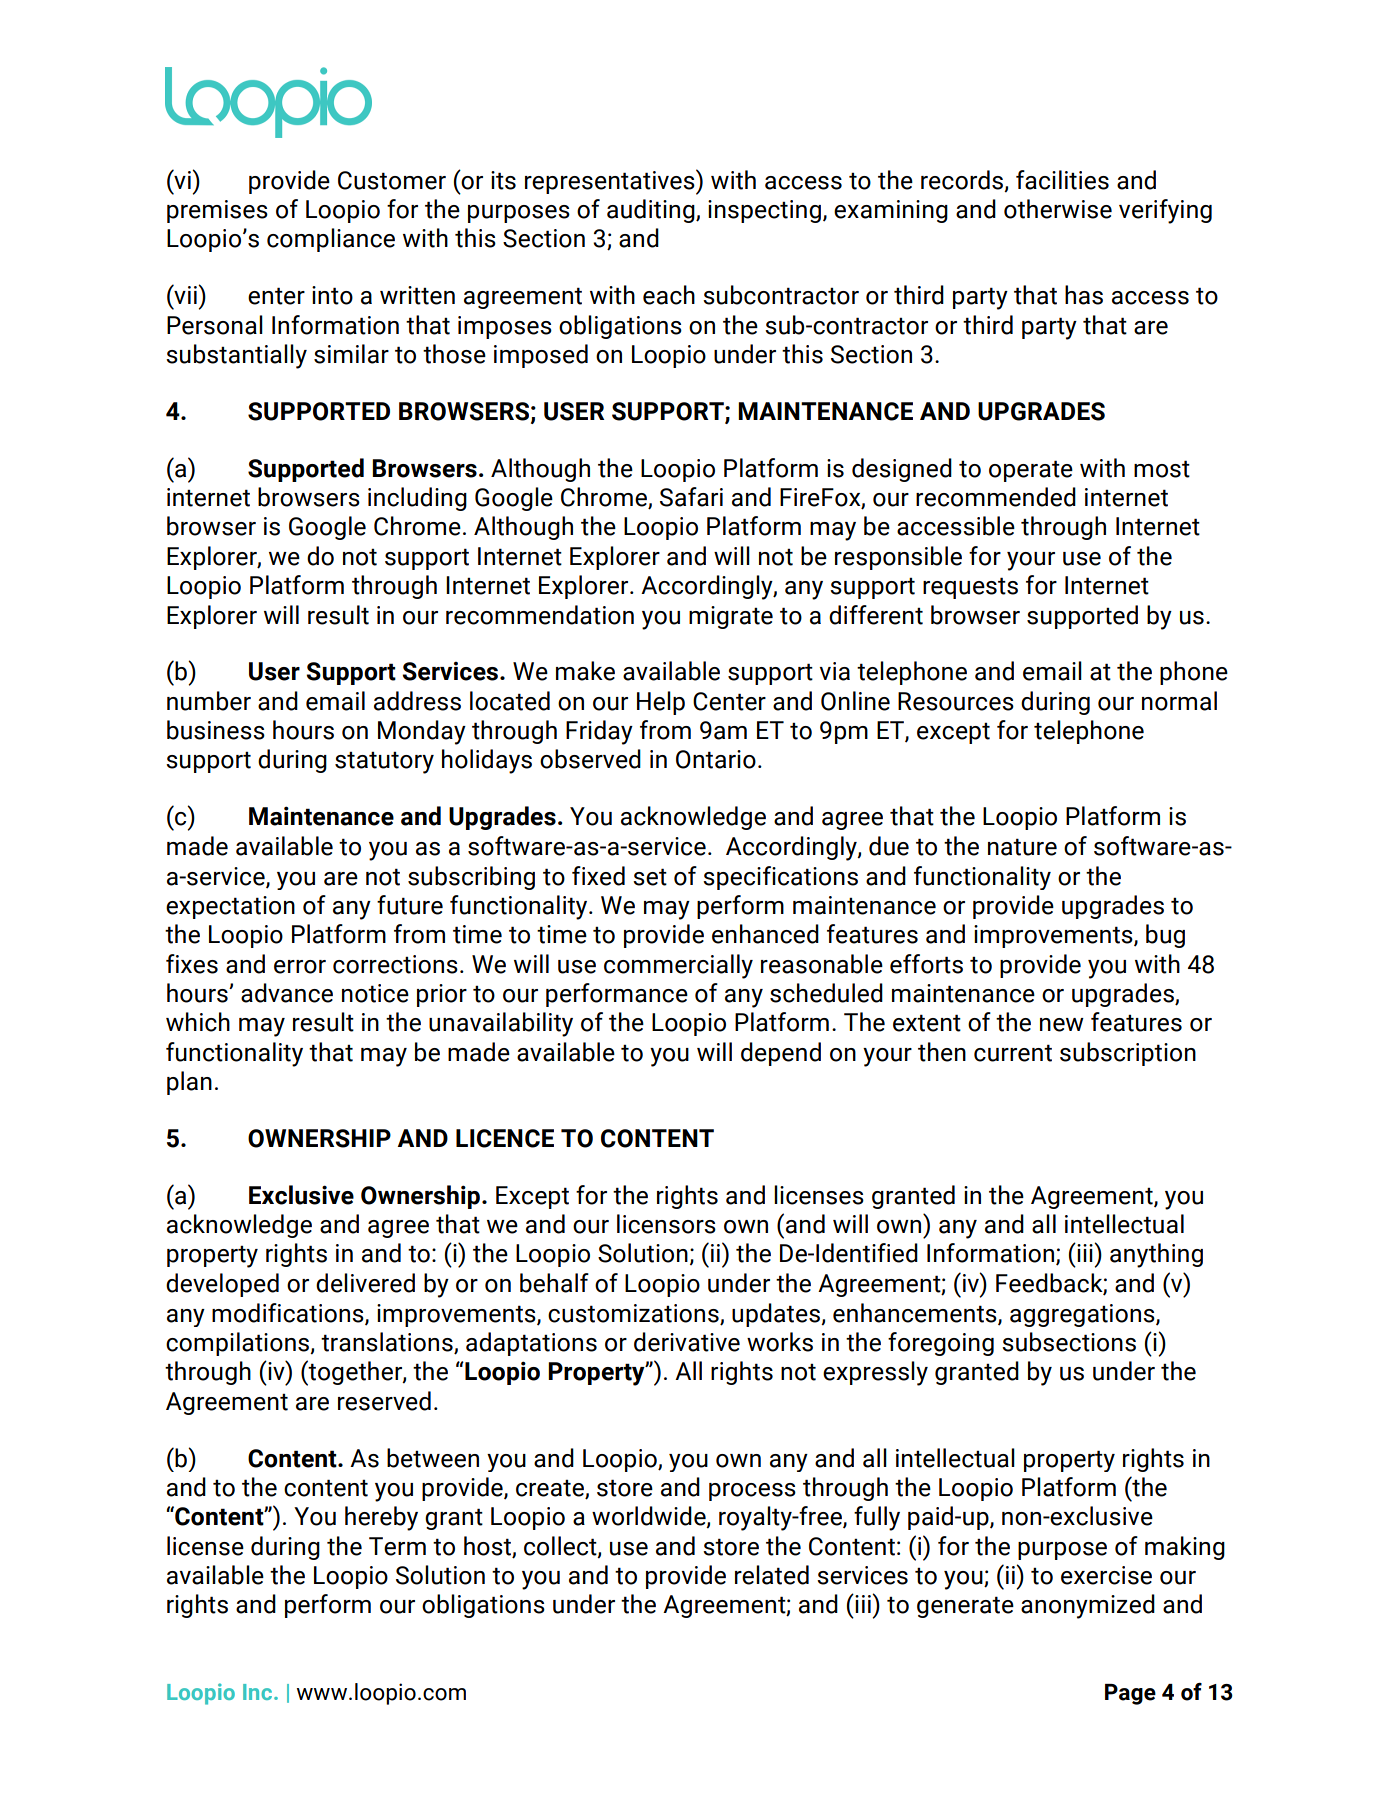  Describe the element at coordinates (1165, 936) in the screenshot. I see `bug` at that location.
